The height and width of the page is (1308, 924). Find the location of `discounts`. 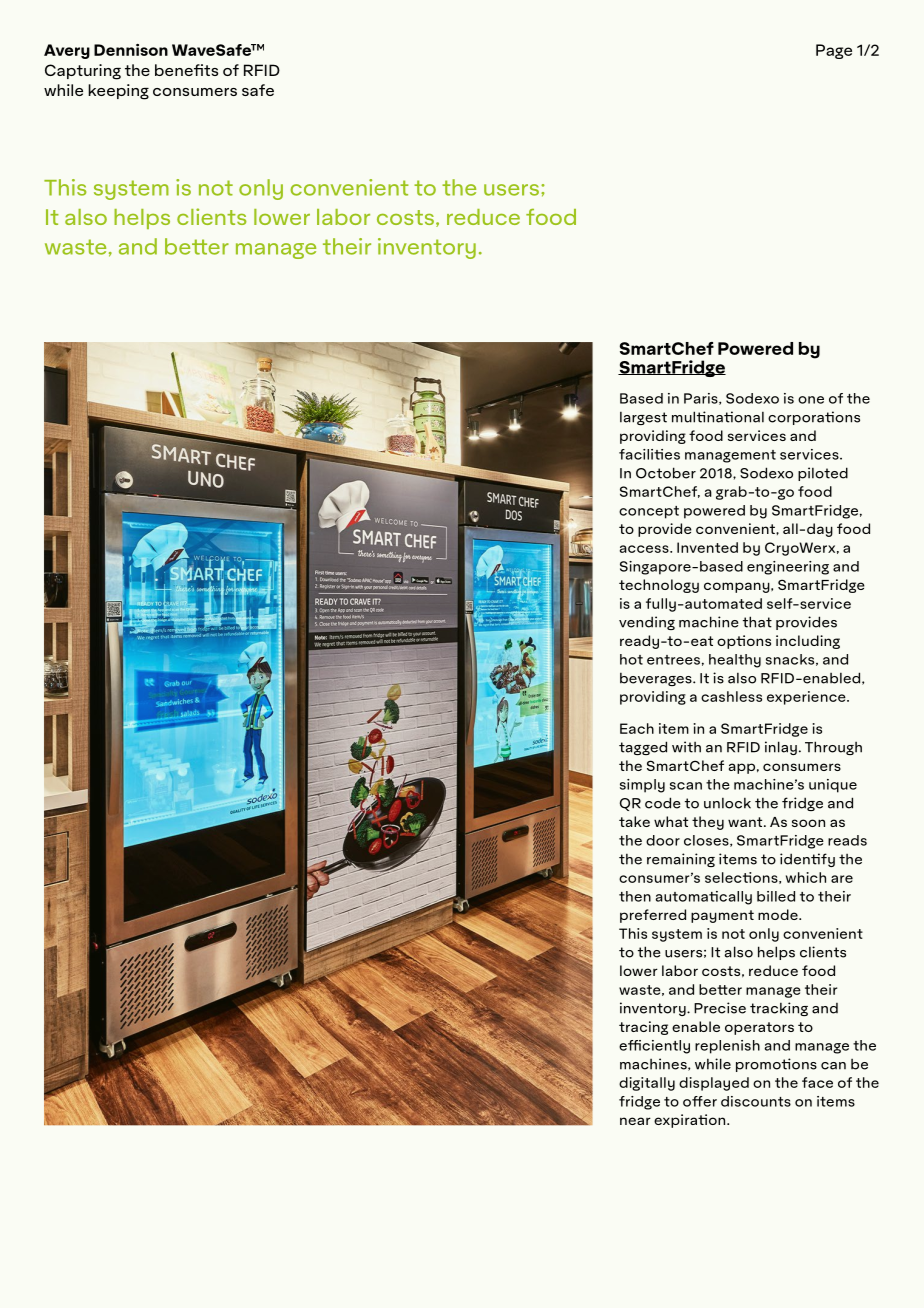

discounts is located at coordinates (756, 1101).
